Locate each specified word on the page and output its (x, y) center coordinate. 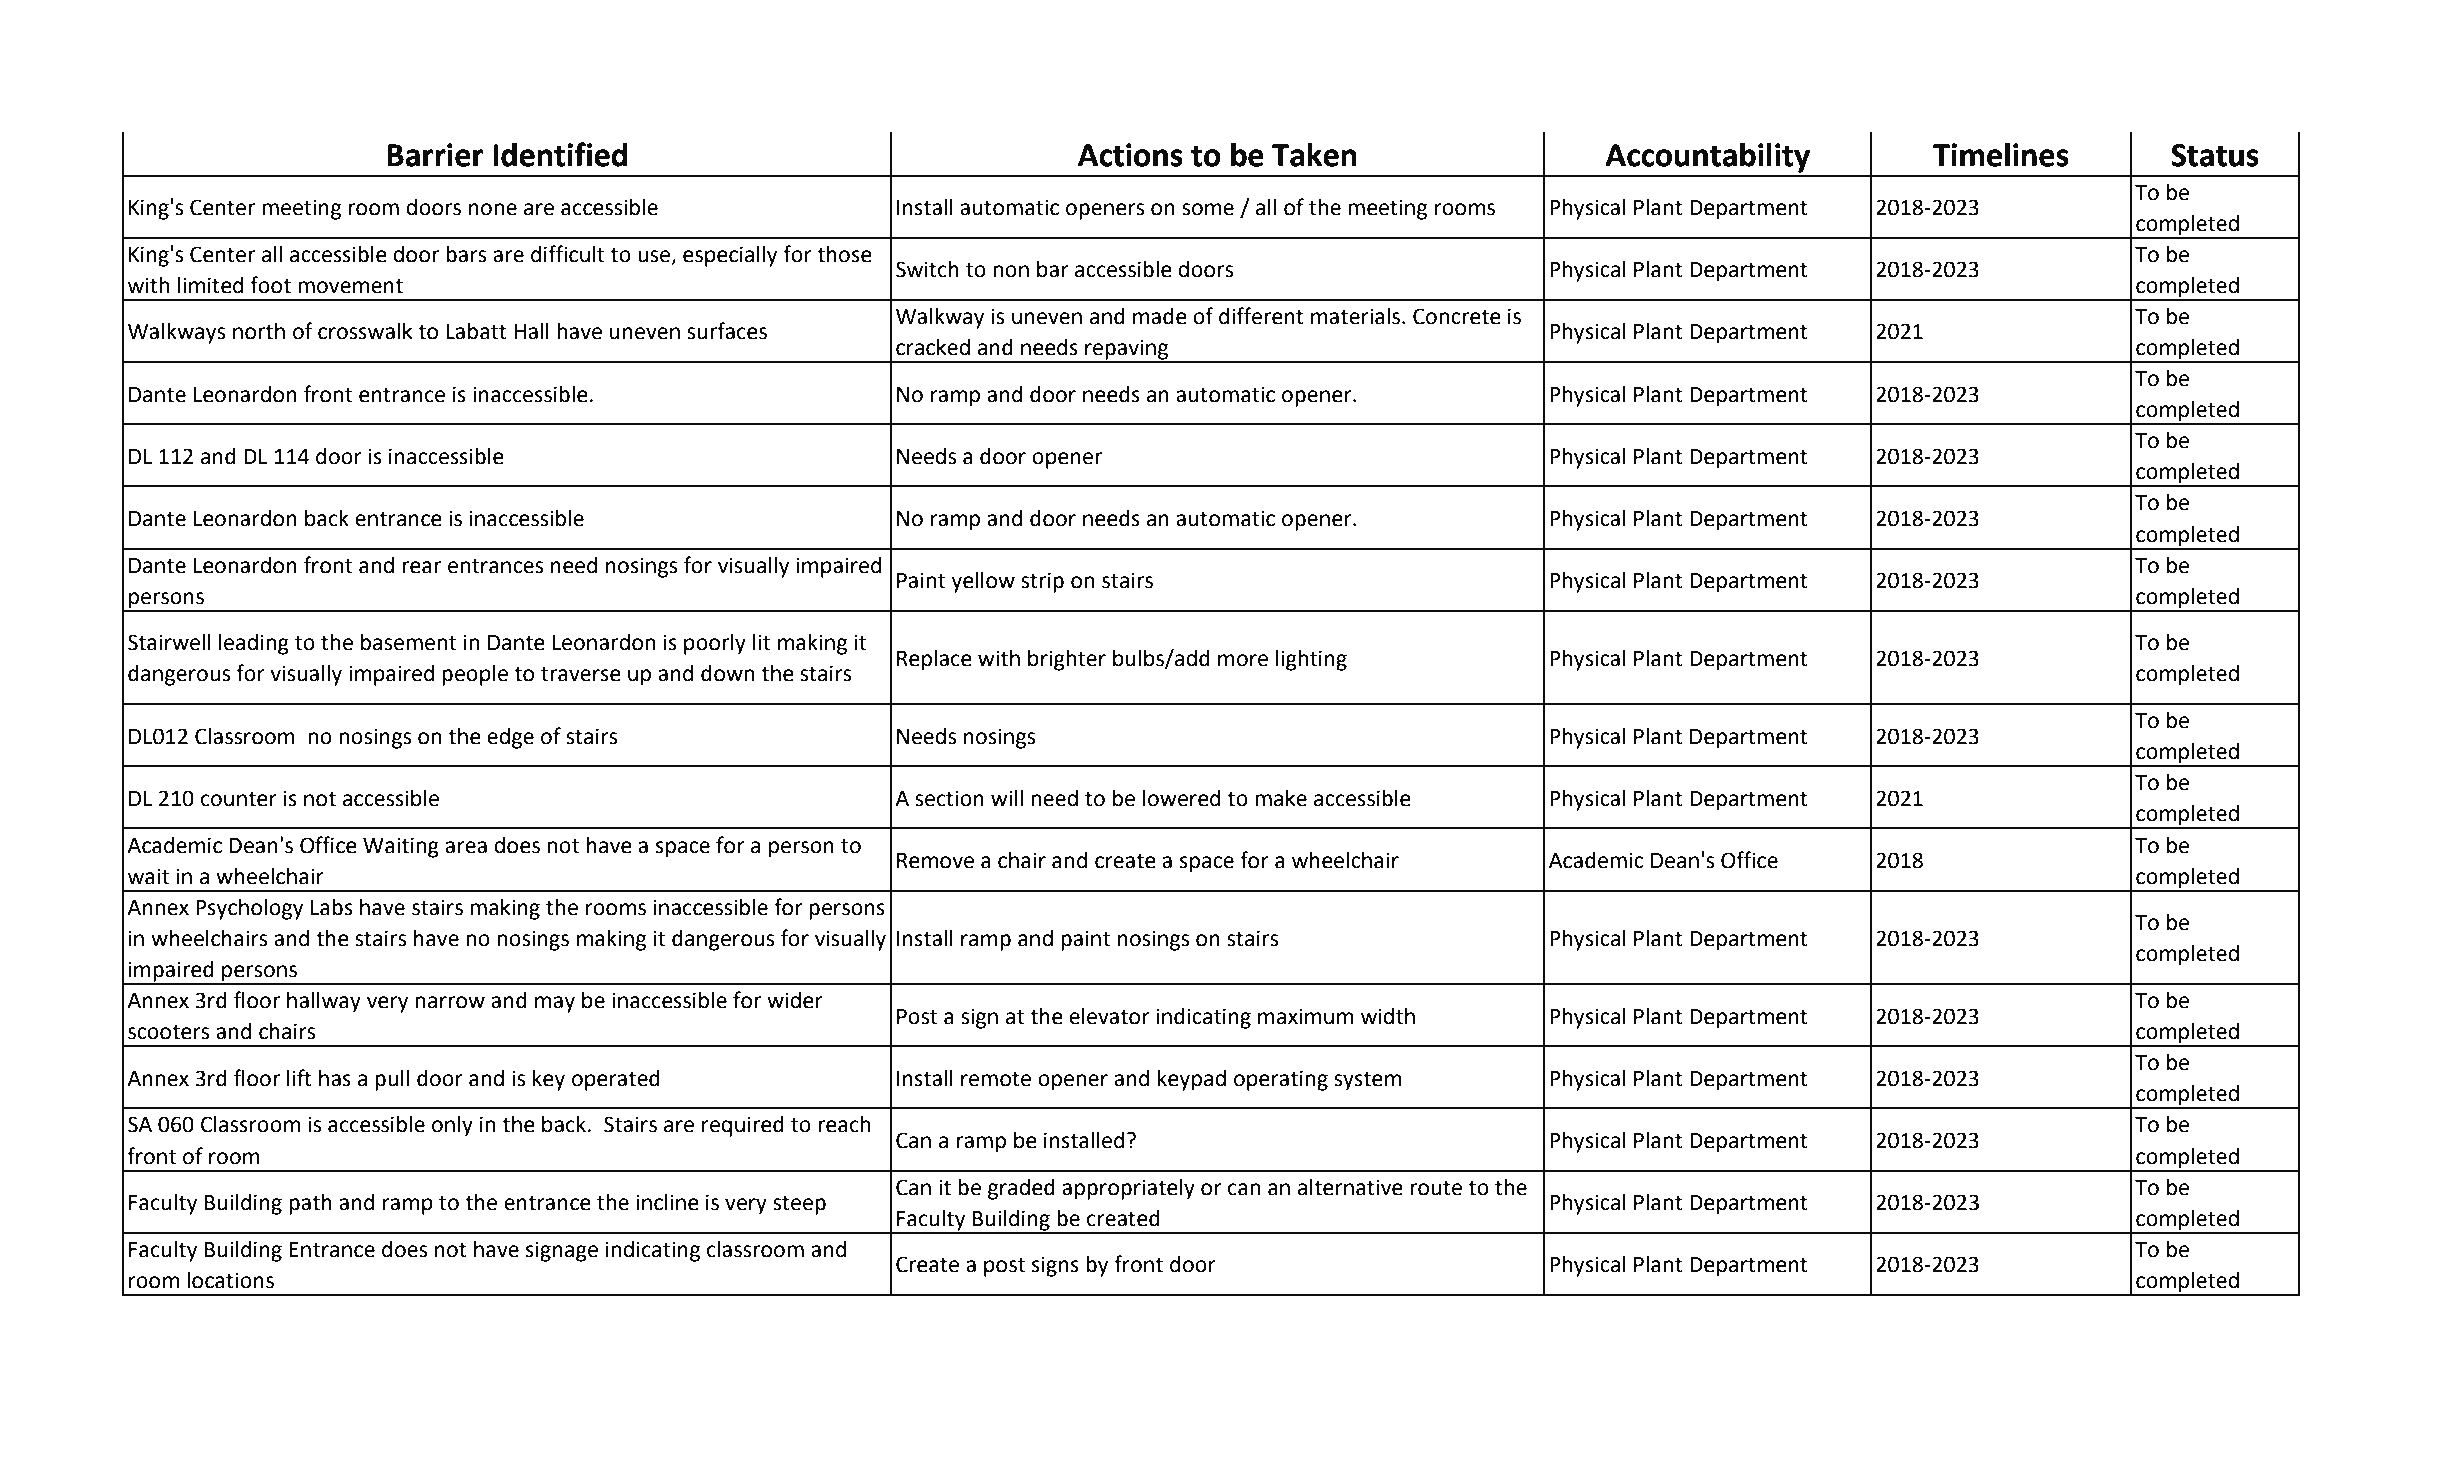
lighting (1311, 660)
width (1388, 1016)
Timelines (2001, 155)
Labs (332, 907)
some (1208, 209)
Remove (935, 861)
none (493, 209)
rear (421, 567)
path (310, 1204)
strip (1042, 582)
